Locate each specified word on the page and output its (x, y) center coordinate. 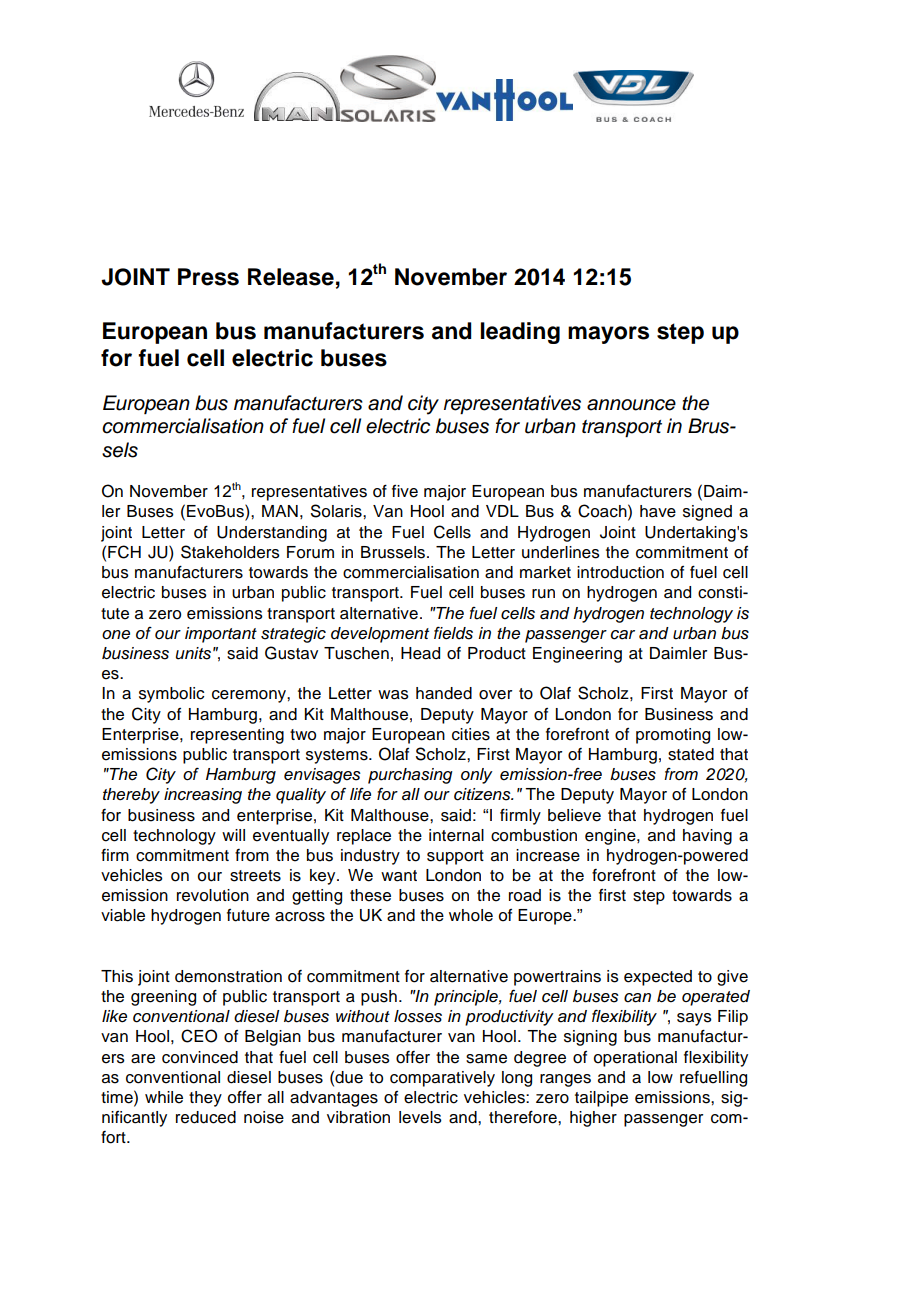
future (248, 915)
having (707, 837)
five (405, 491)
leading (520, 333)
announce (631, 405)
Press (208, 277)
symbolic (171, 695)
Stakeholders (230, 552)
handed (444, 693)
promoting (673, 736)
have (658, 511)
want (399, 876)
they (205, 1099)
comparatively (442, 1079)
